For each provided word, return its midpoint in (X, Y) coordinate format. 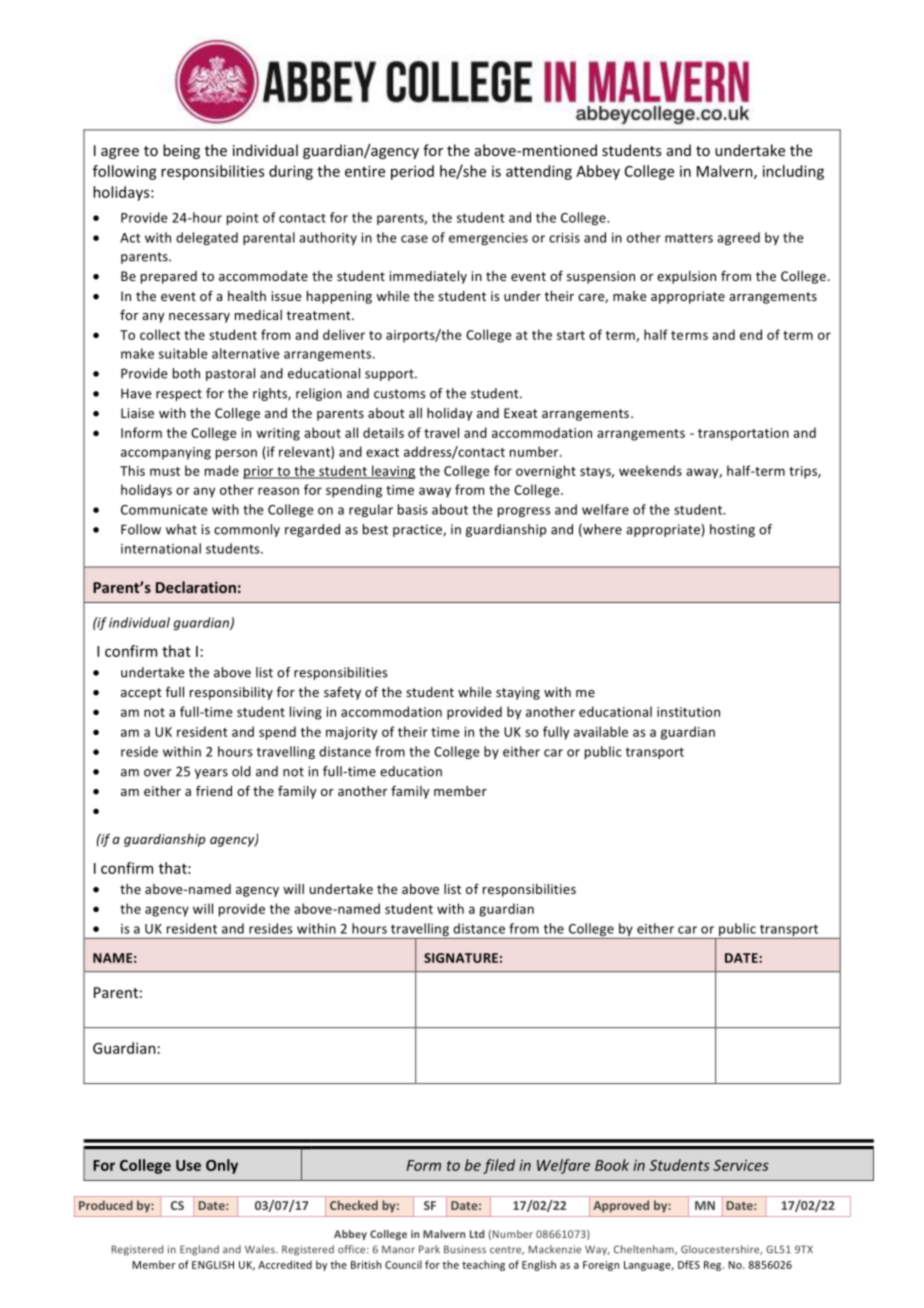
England (199, 1250)
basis (413, 509)
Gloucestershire (721, 1250)
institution (688, 712)
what (181, 529)
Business (465, 1249)
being (181, 151)
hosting (732, 530)
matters (689, 238)
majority (351, 733)
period (412, 172)
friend (214, 790)
